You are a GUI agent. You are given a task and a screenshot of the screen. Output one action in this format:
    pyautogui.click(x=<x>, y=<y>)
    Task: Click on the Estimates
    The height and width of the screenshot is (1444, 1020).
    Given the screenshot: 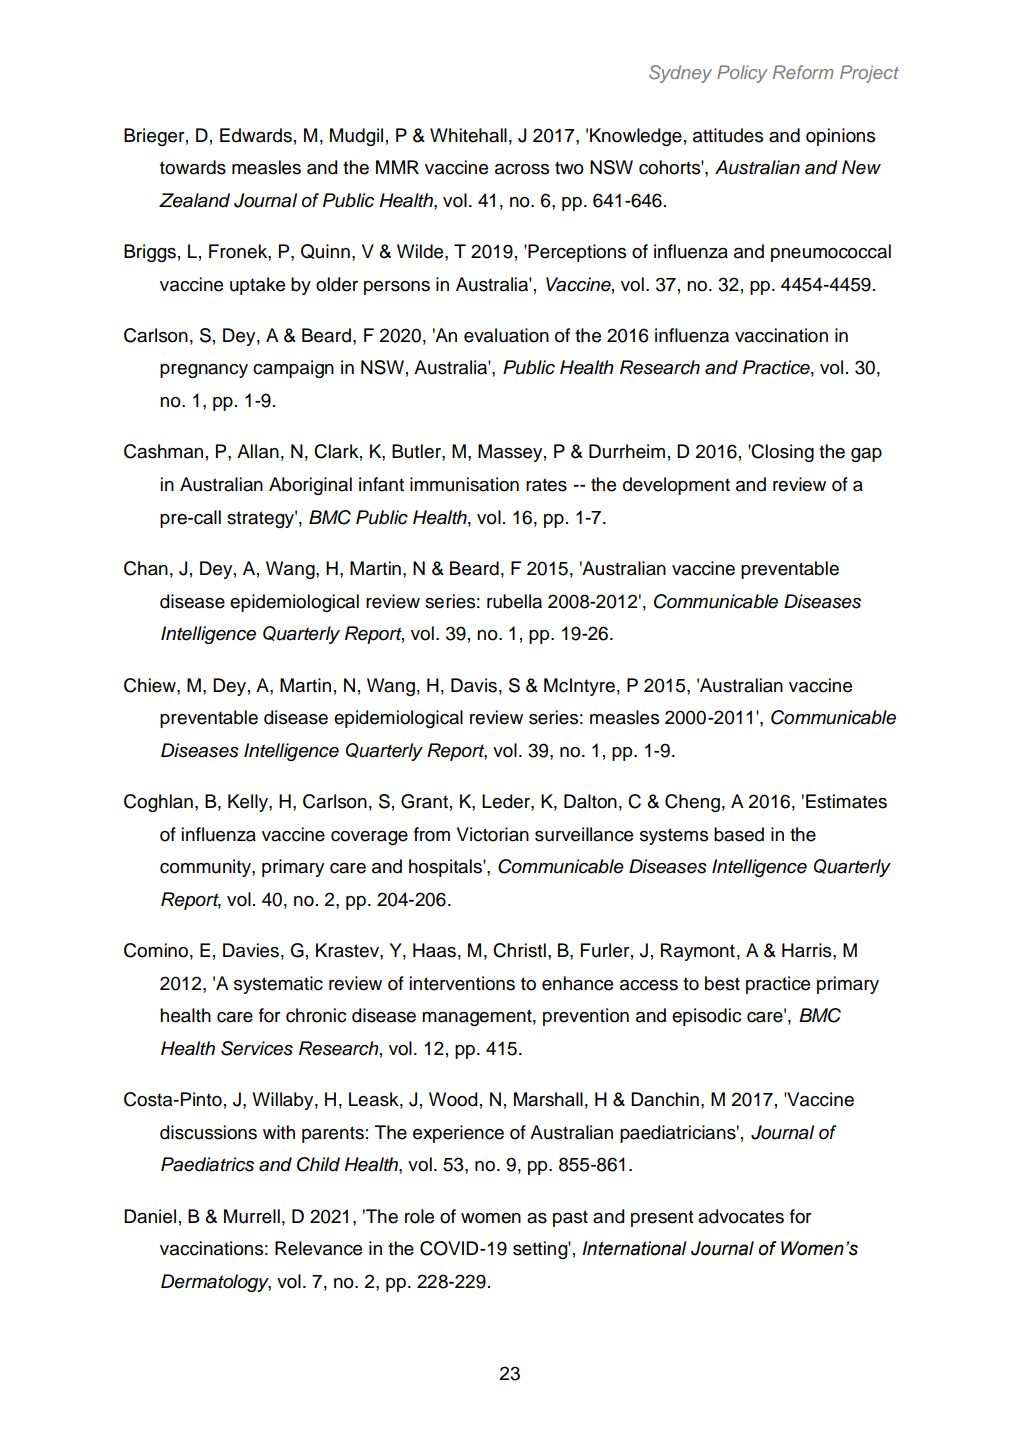 What is the action you would take?
    pyautogui.click(x=846, y=801)
